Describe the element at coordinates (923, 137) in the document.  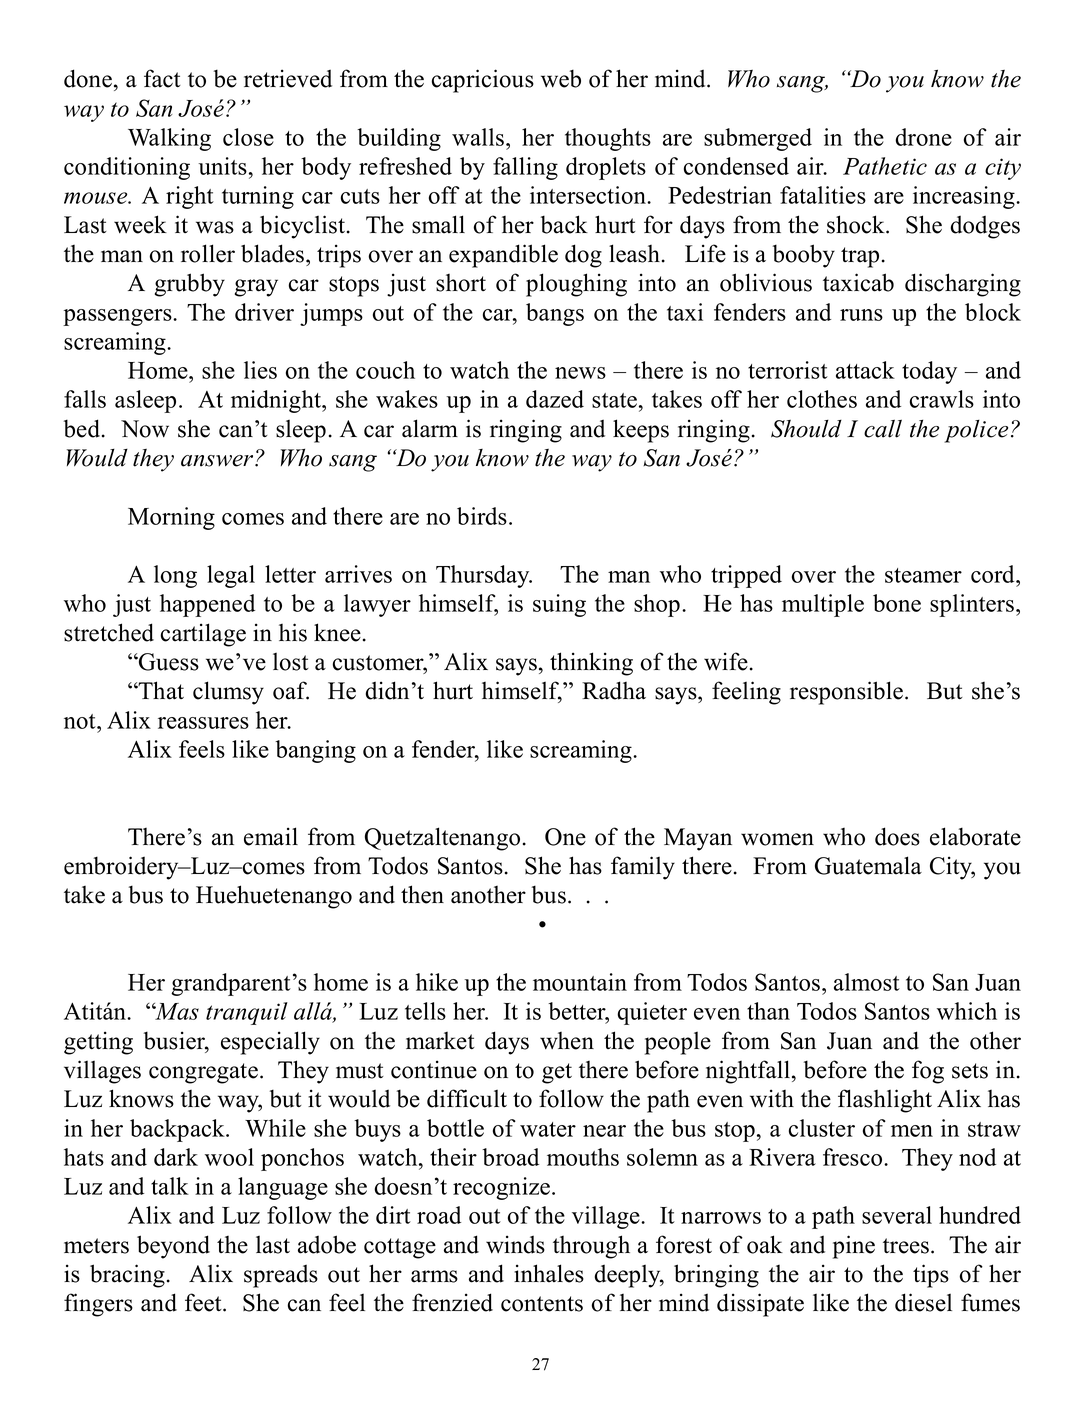
I see `drone` at that location.
